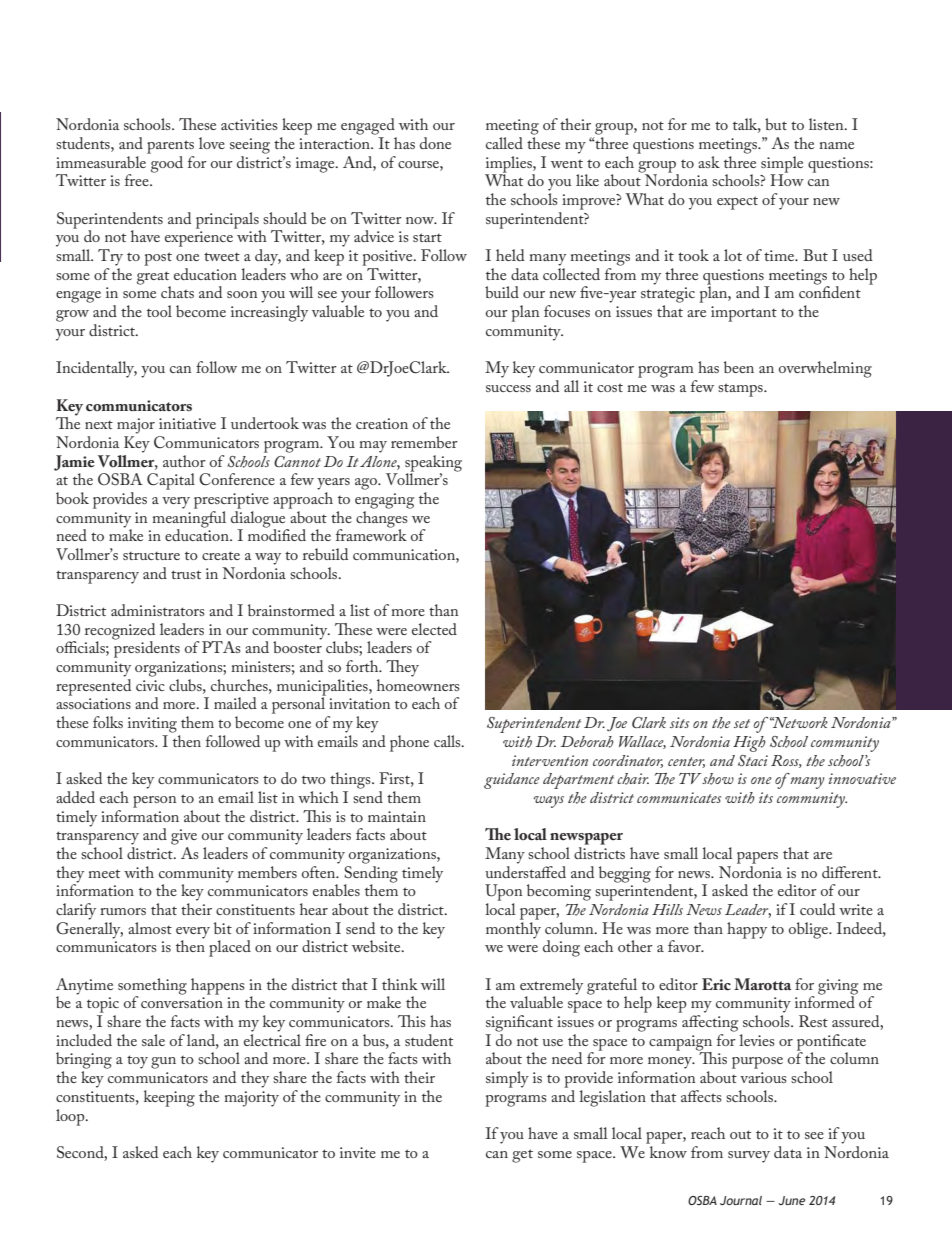 The height and width of the page is (1233, 952). What do you see at coordinates (71, 1117) in the page?
I see `loop` at bounding box center [71, 1117].
